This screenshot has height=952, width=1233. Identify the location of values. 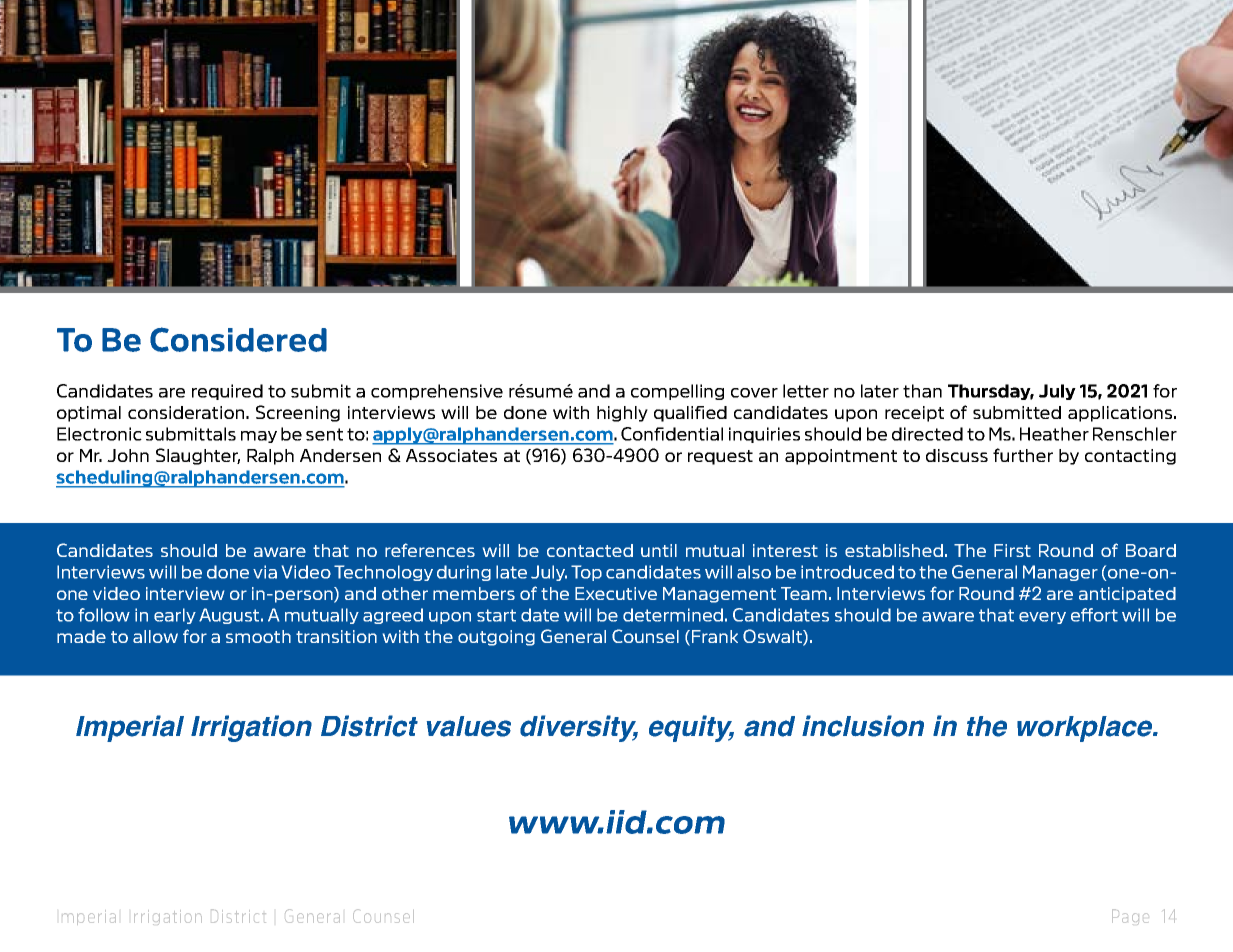
(469, 726).
